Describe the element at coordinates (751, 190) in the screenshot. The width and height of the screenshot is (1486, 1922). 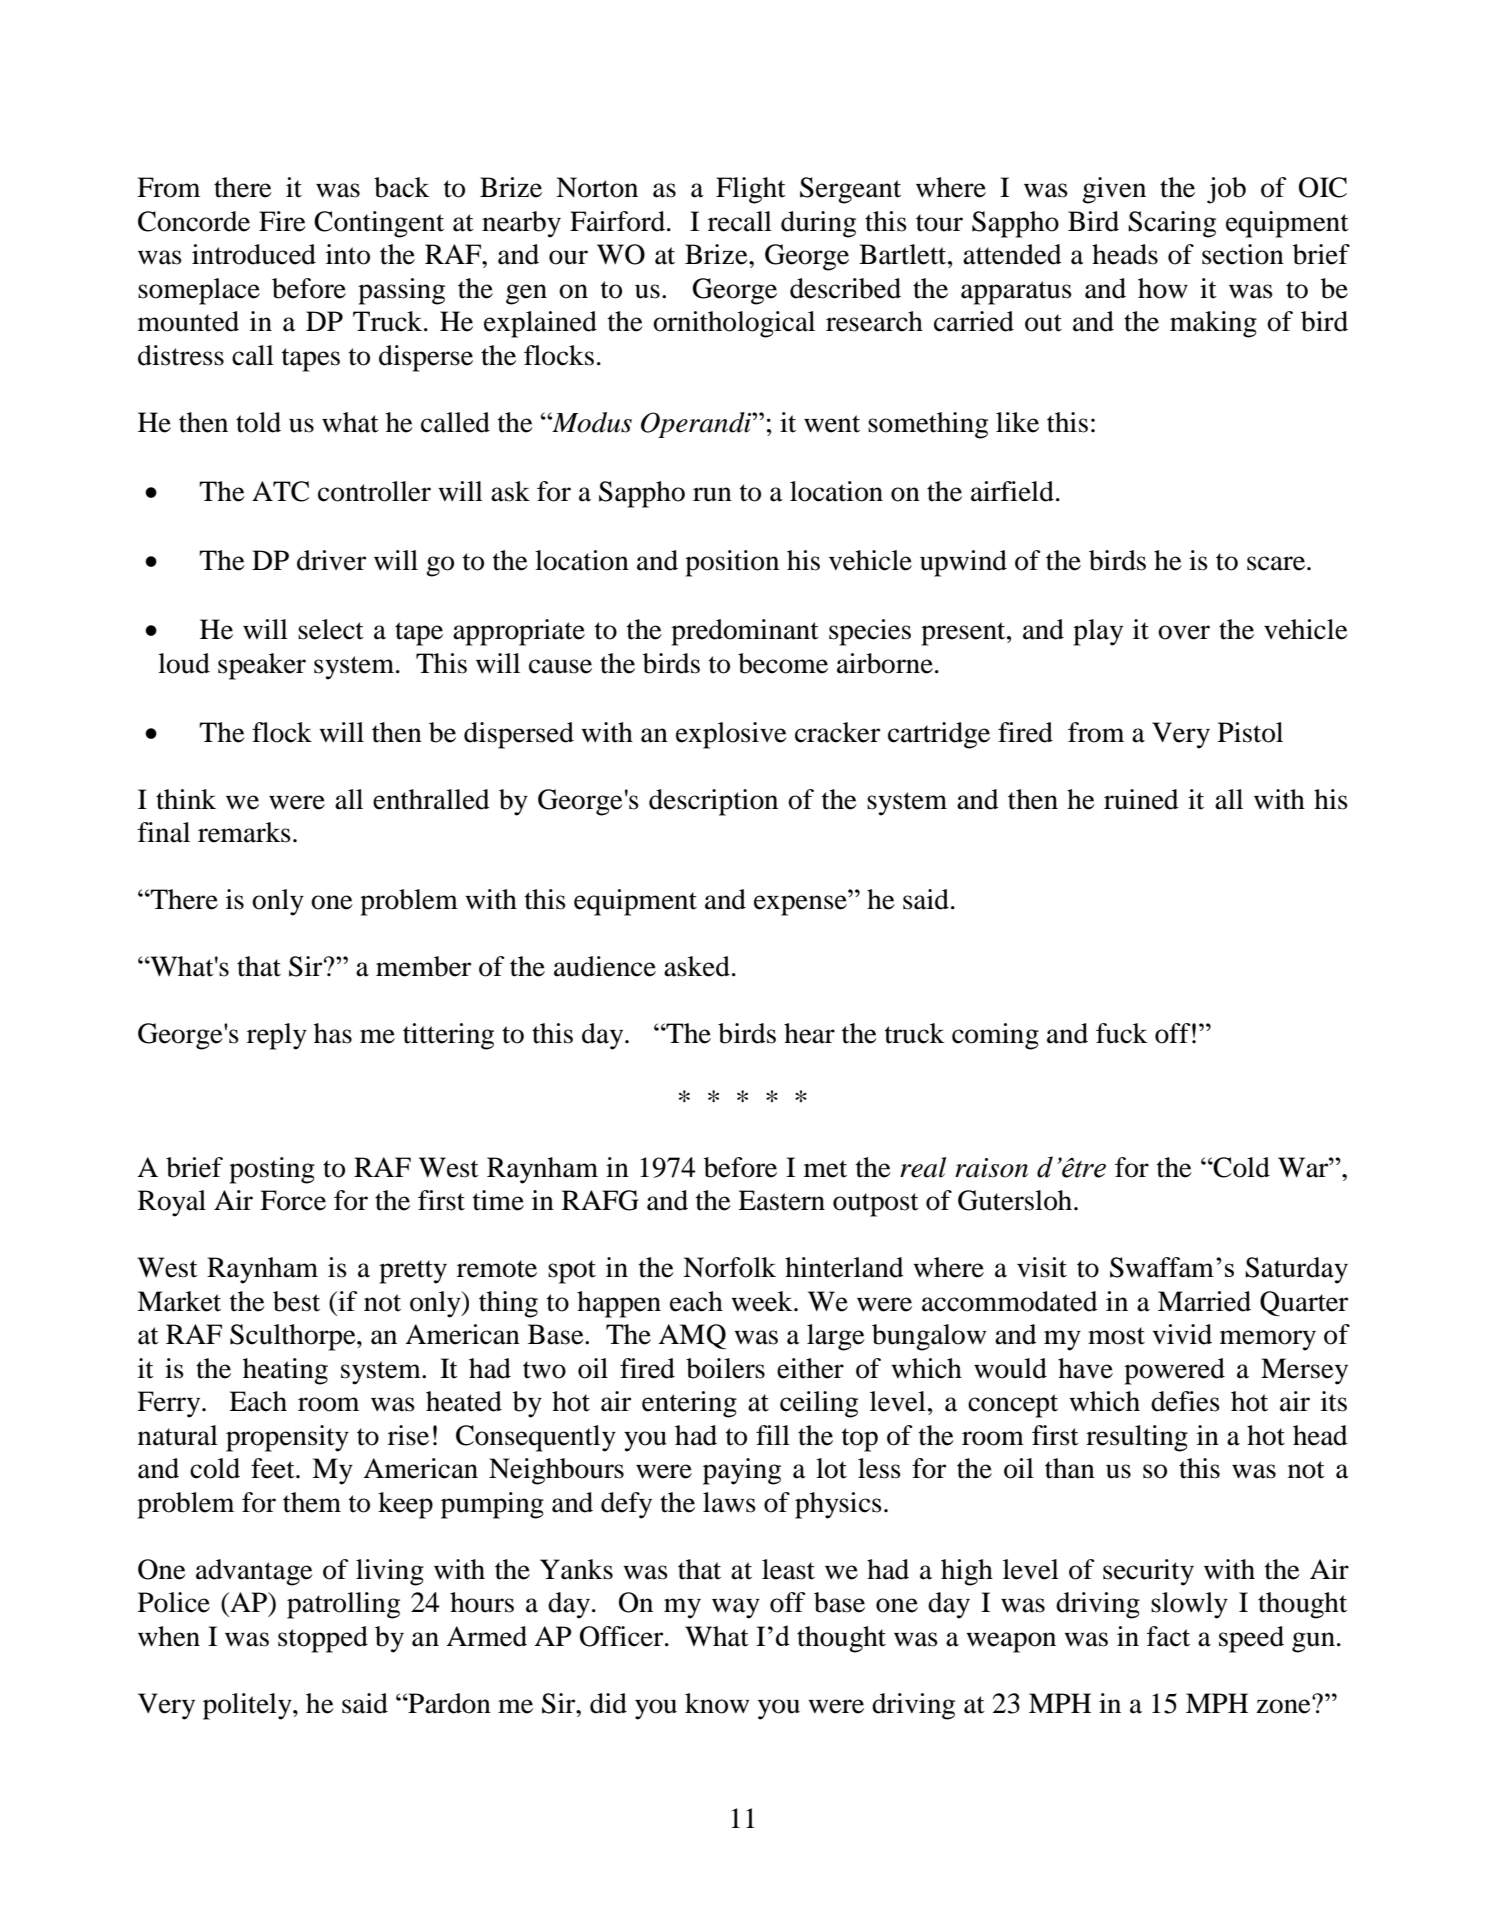
I see `Flight` at that location.
